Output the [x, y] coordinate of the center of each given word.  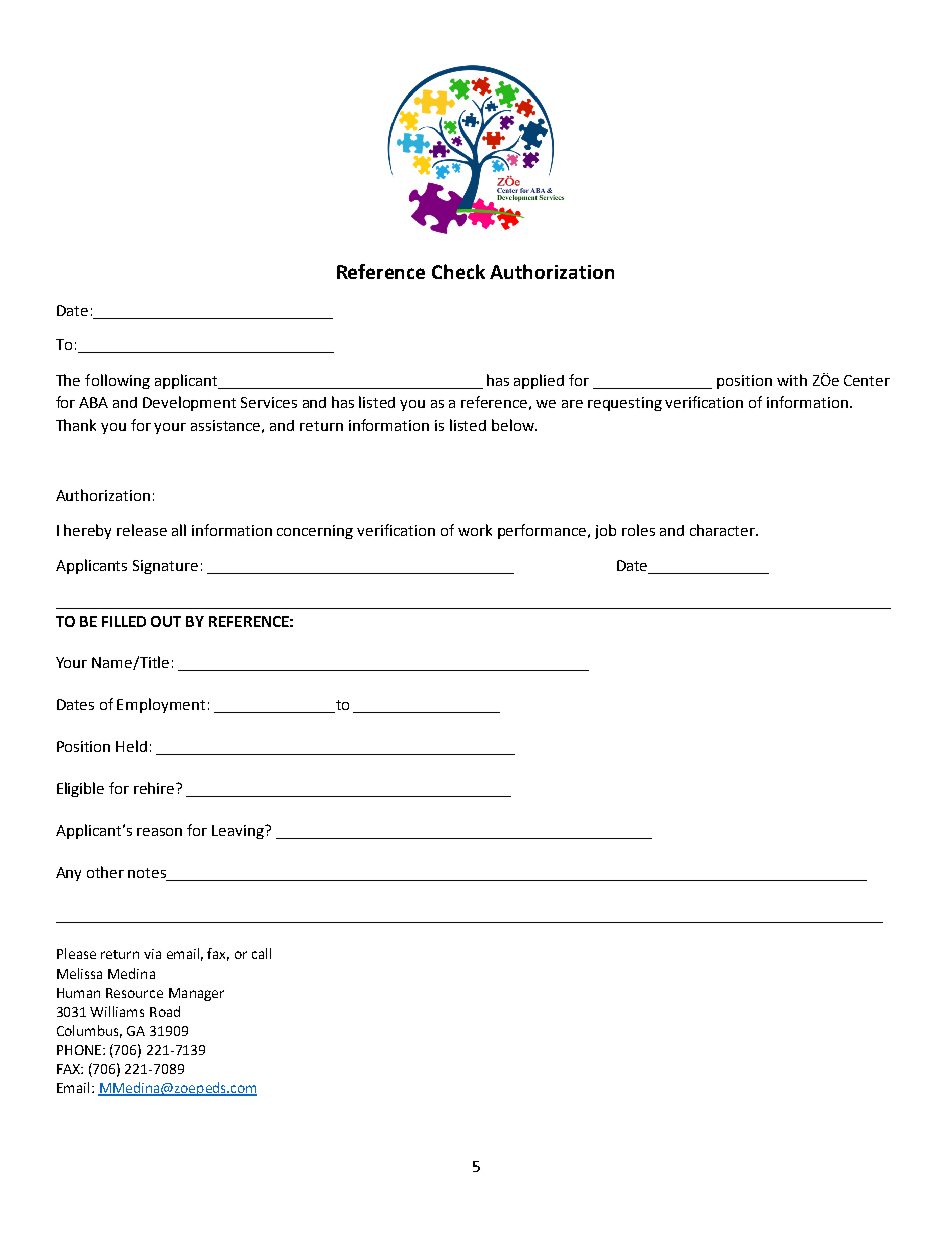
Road [165, 1011]
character [723, 530]
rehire [155, 788]
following [117, 381]
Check [458, 271]
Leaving [239, 832]
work [475, 530]
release [142, 530]
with [792, 380]
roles [638, 530]
